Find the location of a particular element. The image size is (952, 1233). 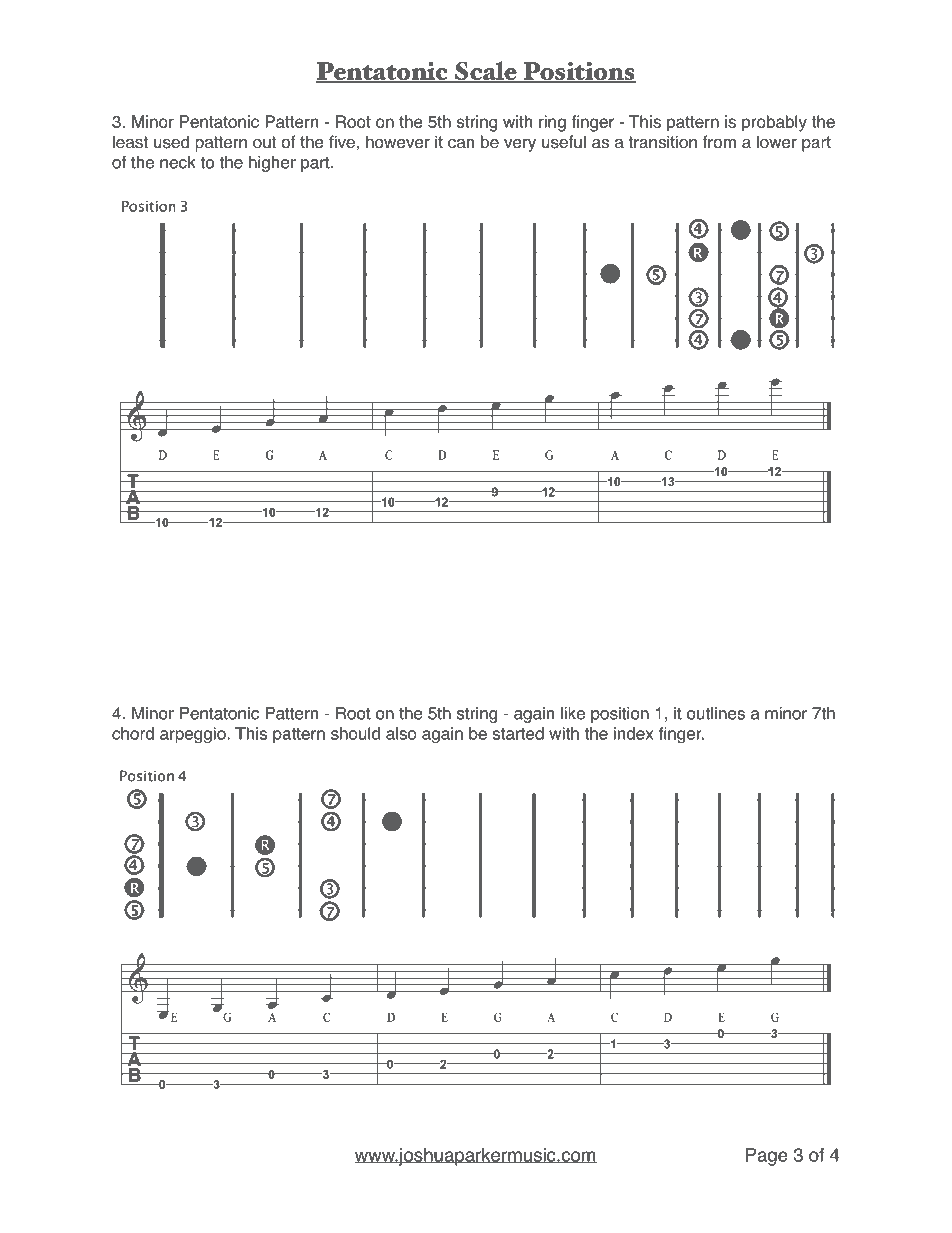

can is located at coordinates (461, 144).
